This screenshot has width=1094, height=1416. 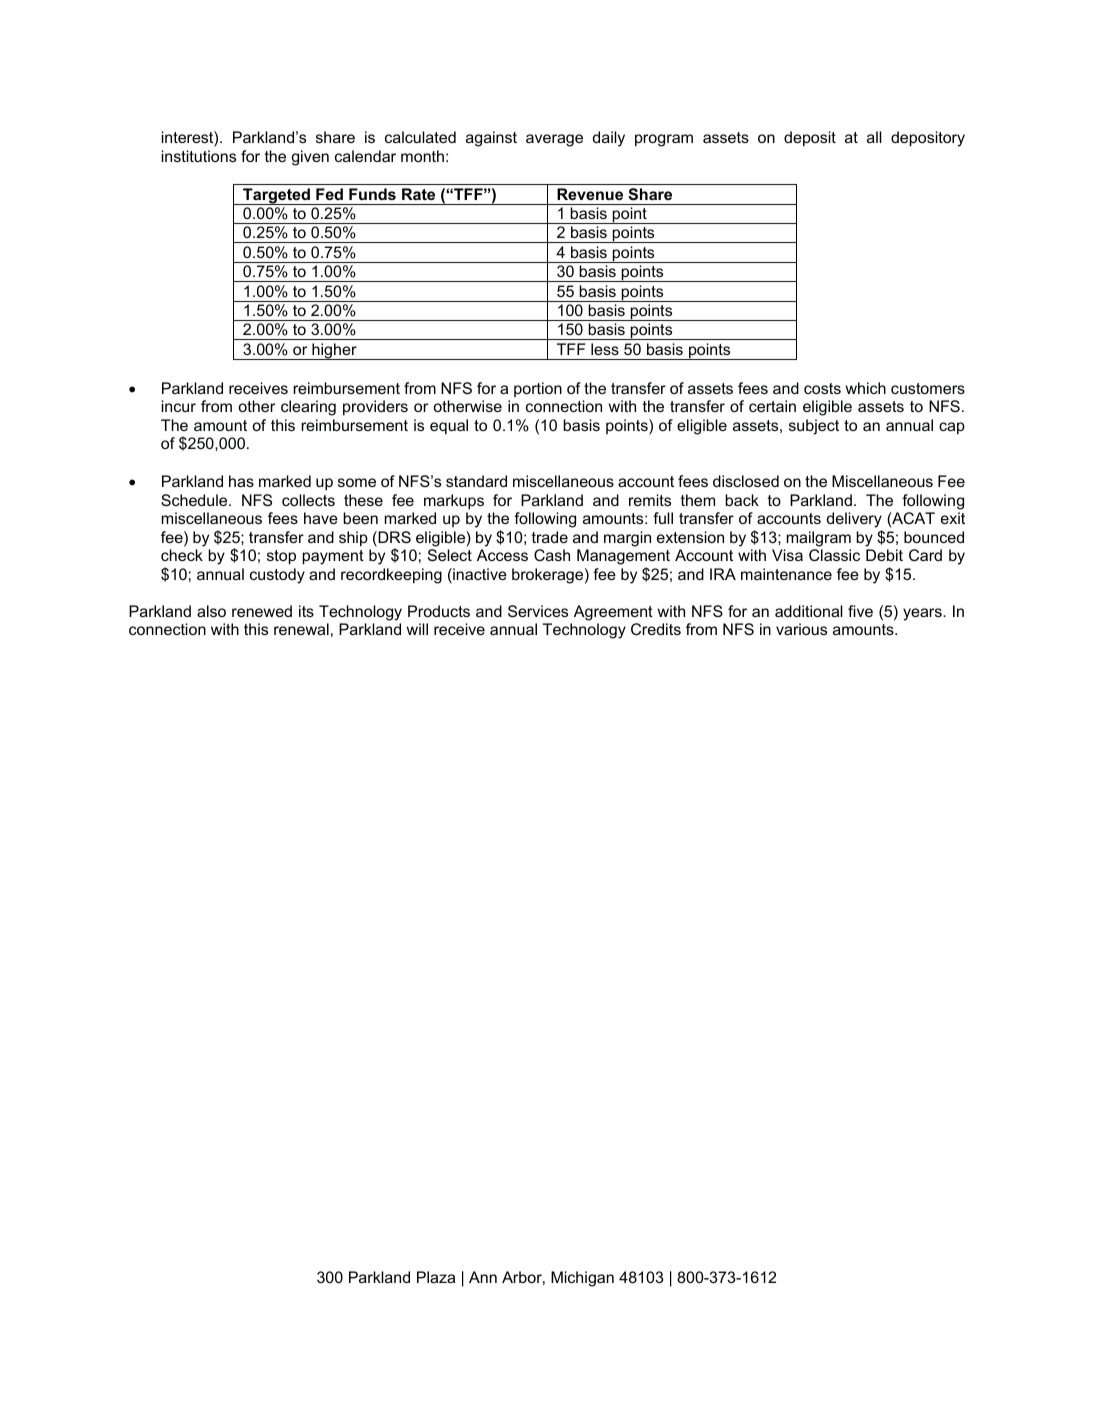 I want to click on various, so click(x=801, y=629).
